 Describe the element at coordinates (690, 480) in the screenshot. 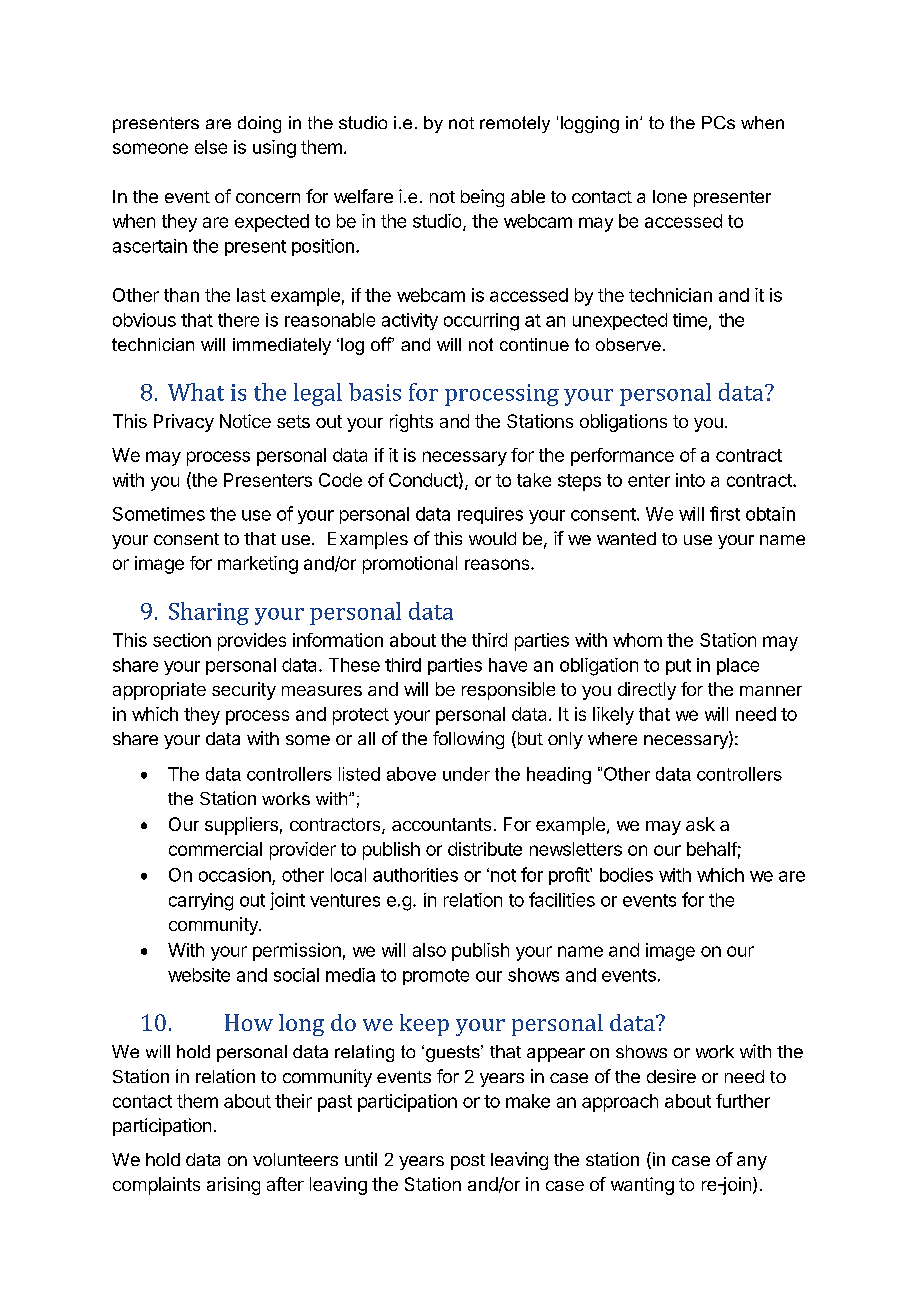

I see `into` at that location.
